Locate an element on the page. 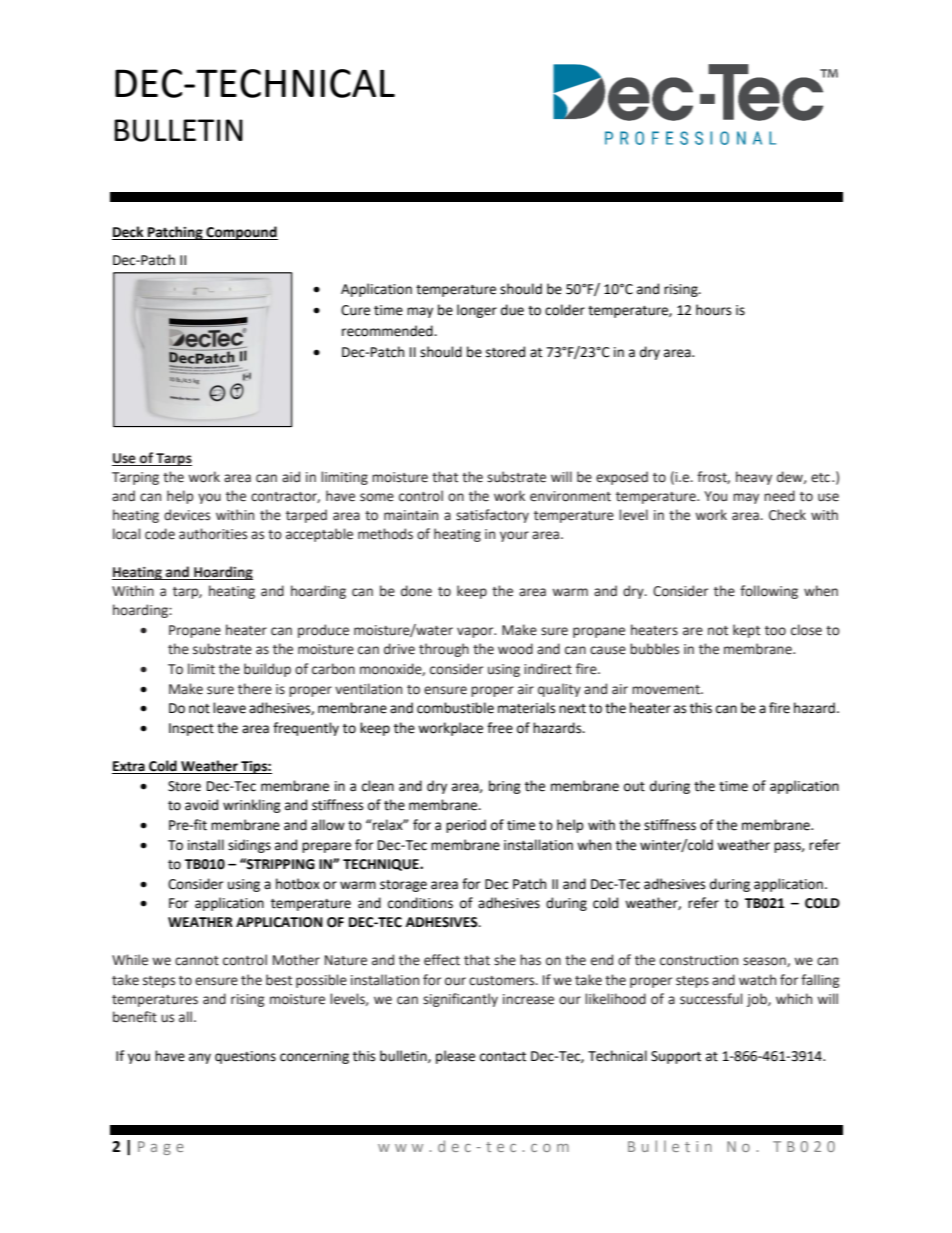 The image size is (952, 1233). Compound is located at coordinates (241, 233).
